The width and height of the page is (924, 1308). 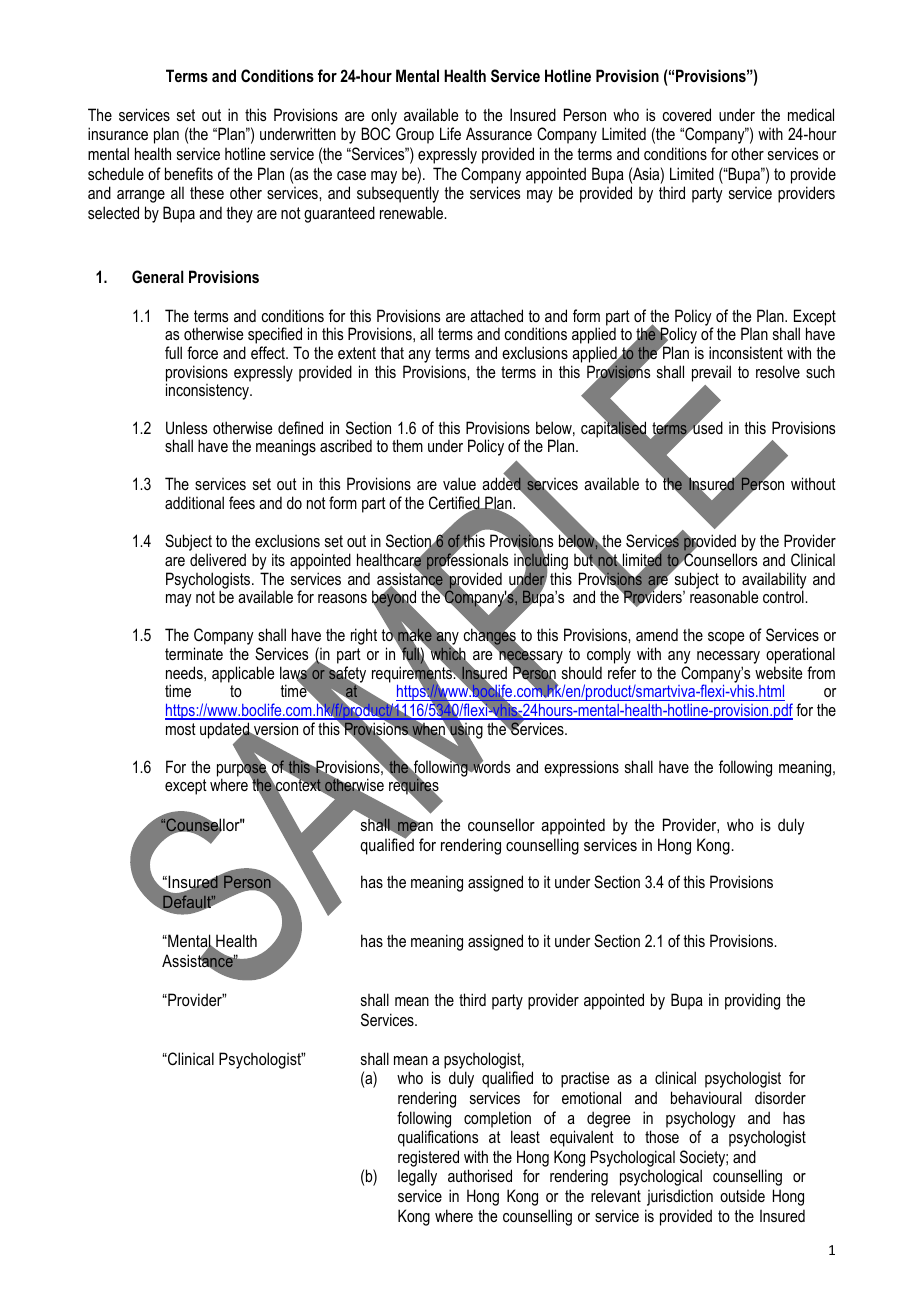 I want to click on scope, so click(x=726, y=638).
